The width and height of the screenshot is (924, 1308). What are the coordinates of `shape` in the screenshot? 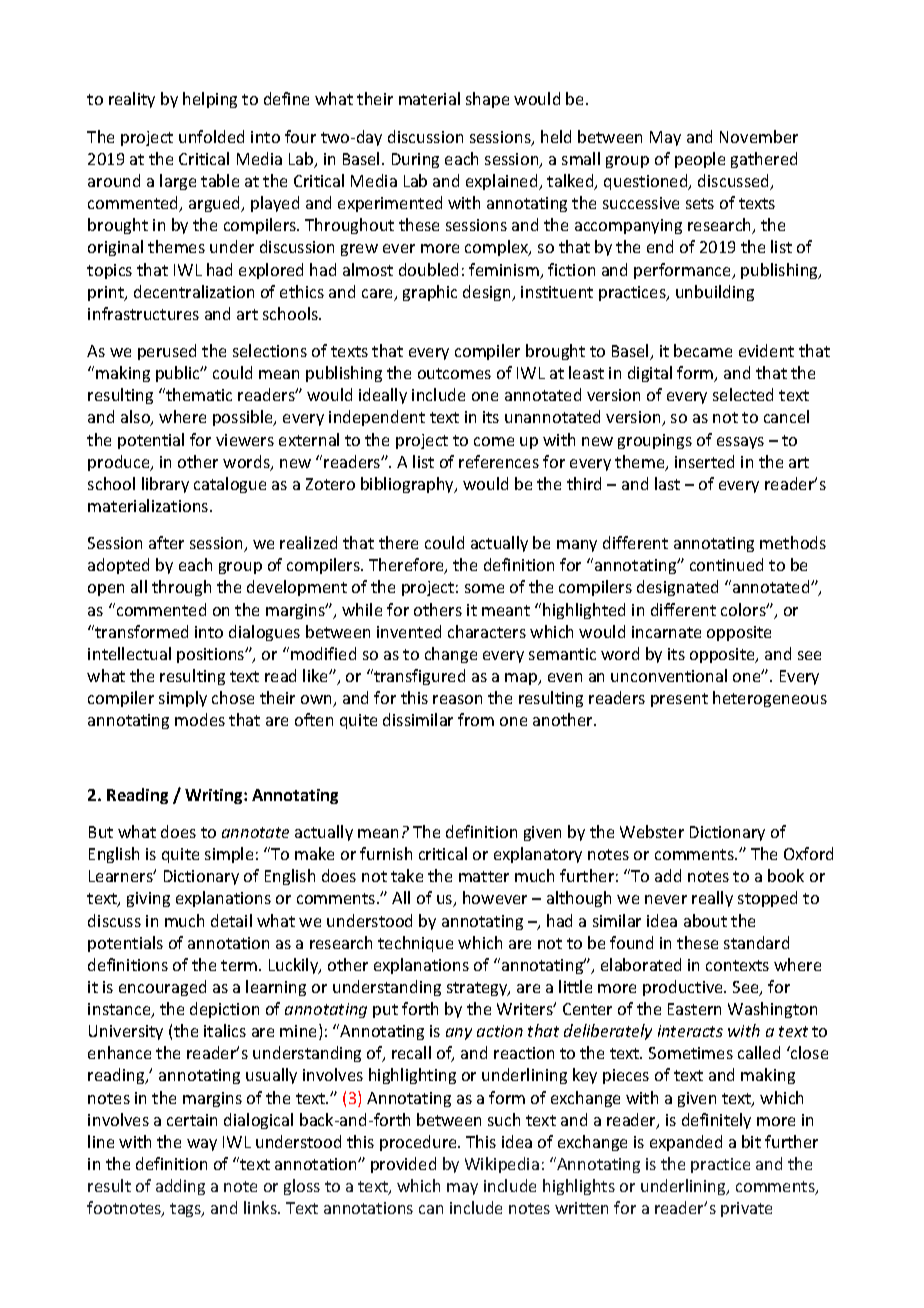 It's located at (487, 100).
